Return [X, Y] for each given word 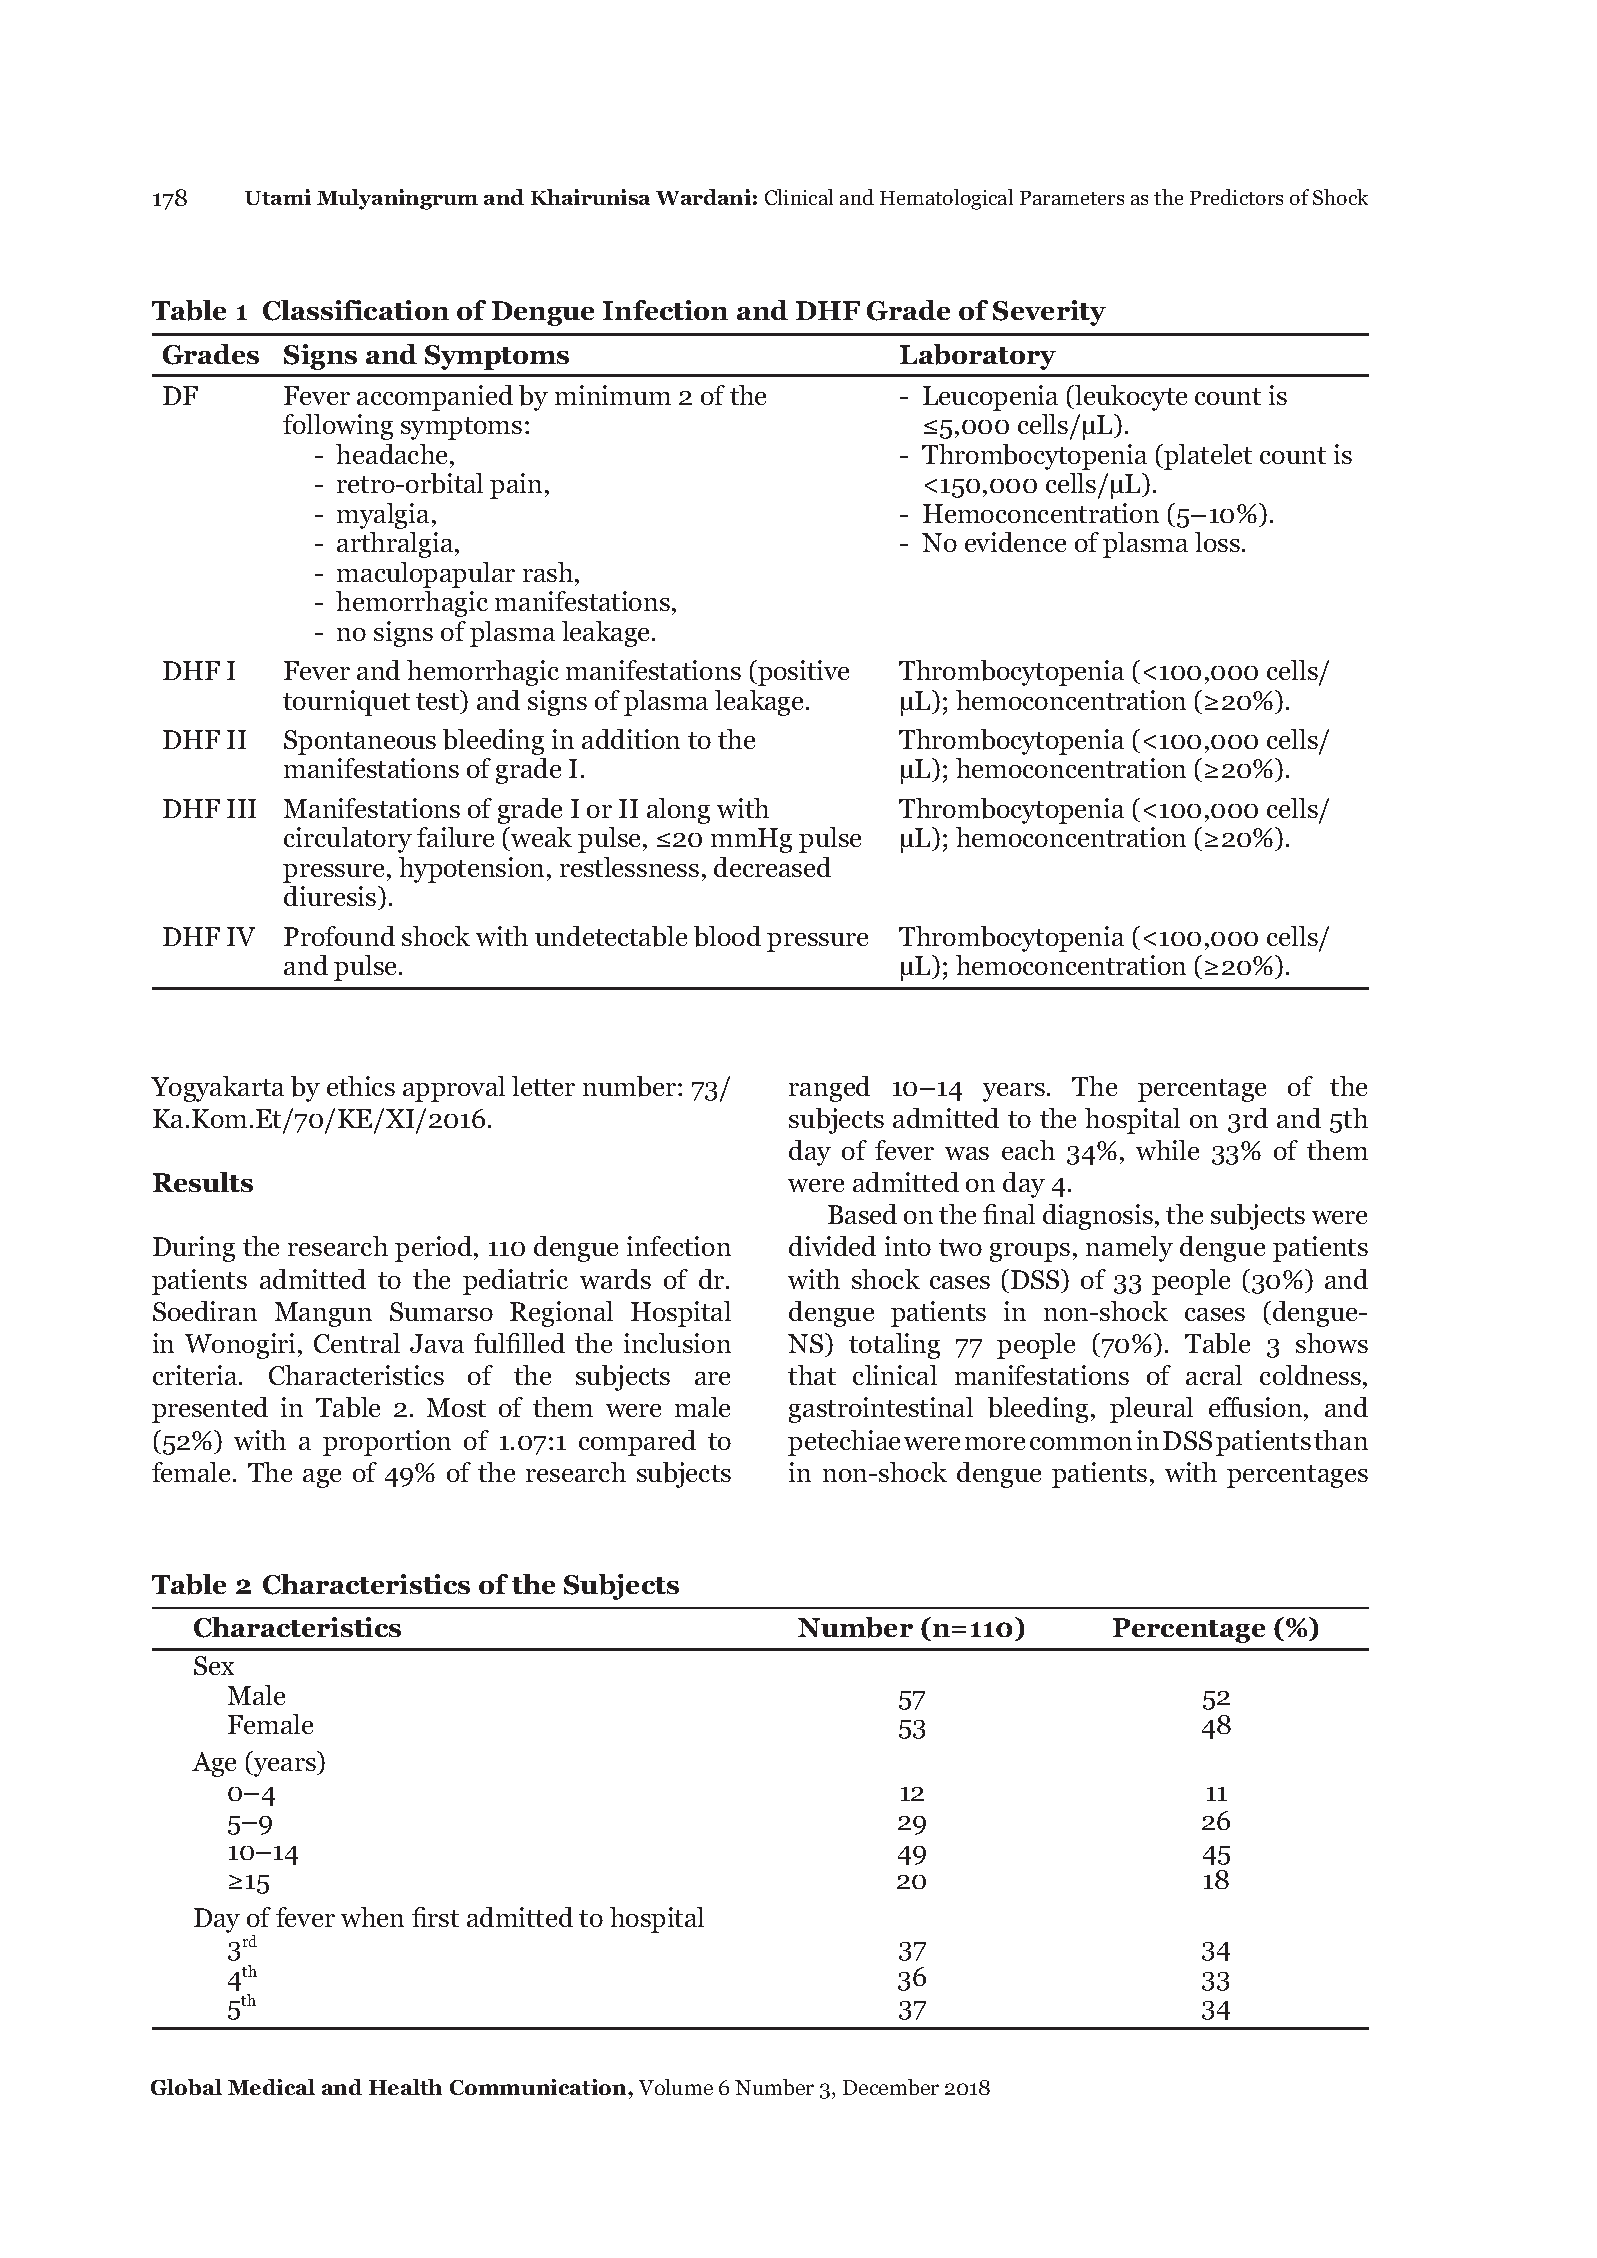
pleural [1151, 1410]
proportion [387, 1443]
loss [1217, 542]
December [891, 2087]
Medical [271, 2087]
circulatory [348, 840]
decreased [772, 867]
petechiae [844, 1443]
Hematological [946, 199]
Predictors [1236, 197]
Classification [356, 310]
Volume [676, 2087]
